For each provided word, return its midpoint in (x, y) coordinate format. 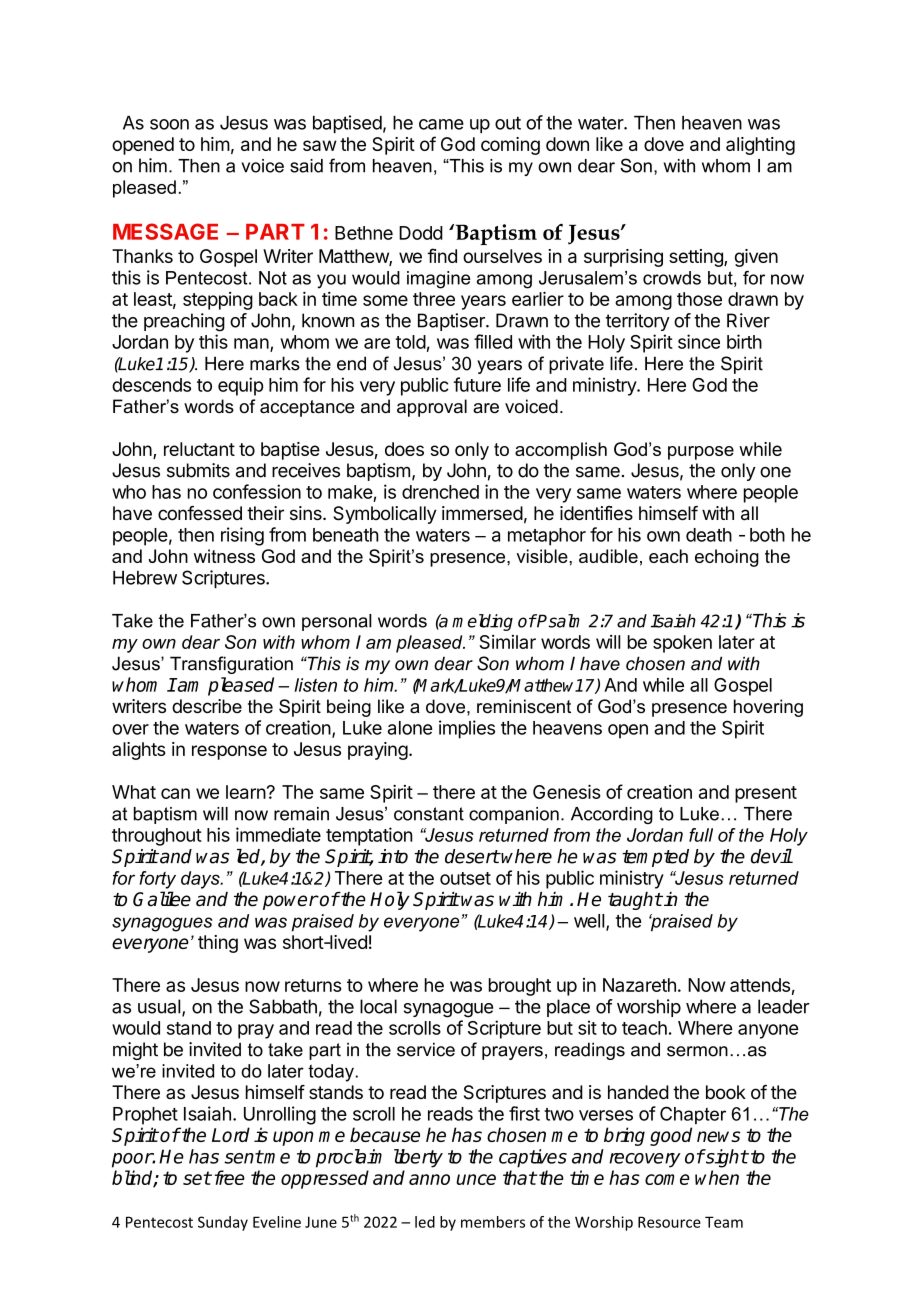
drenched (440, 492)
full (701, 835)
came (441, 124)
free (228, 1177)
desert (472, 856)
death (709, 535)
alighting (760, 146)
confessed (200, 513)
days (201, 880)
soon (169, 124)
